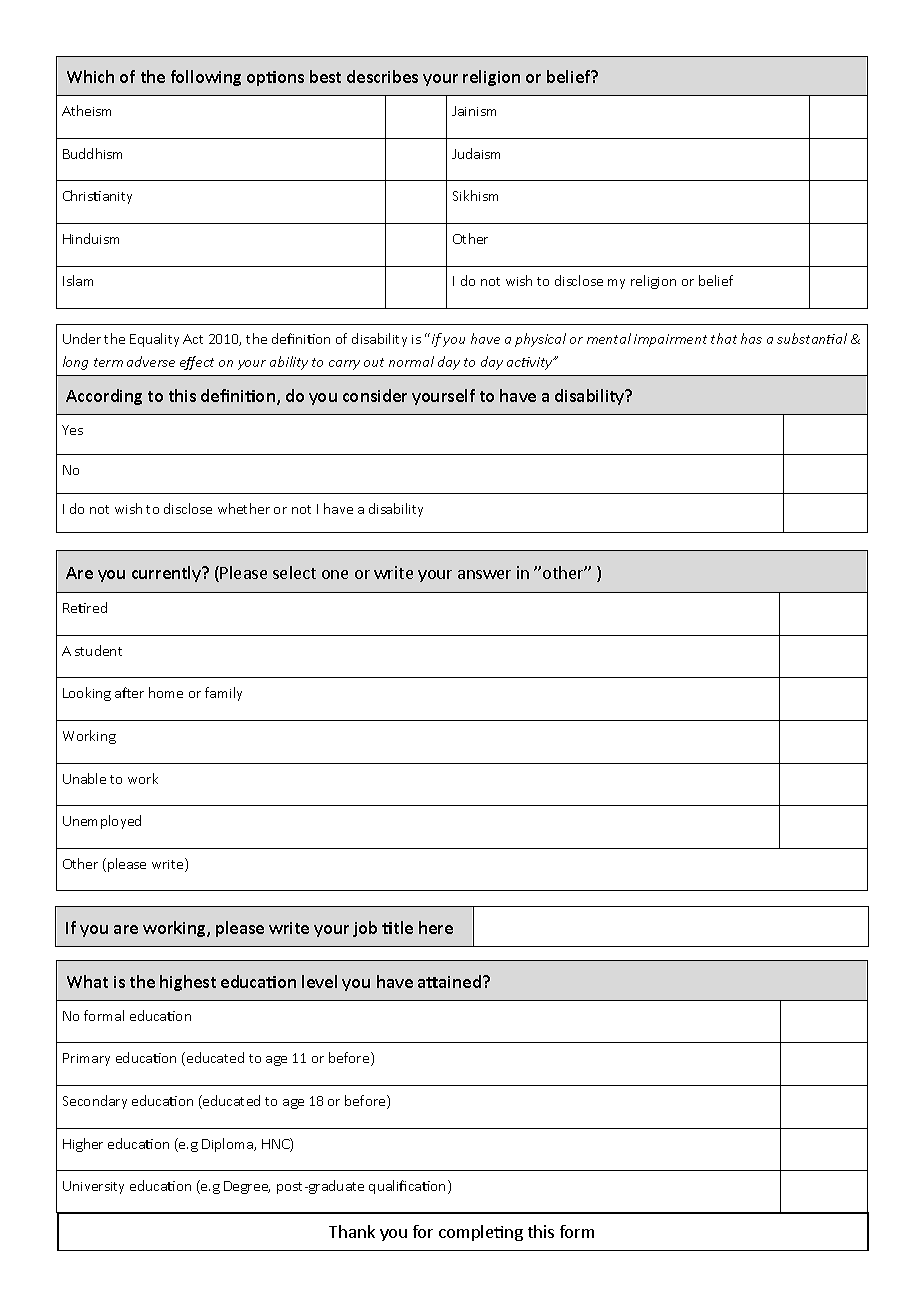  Describe the element at coordinates (476, 153) in the screenshot. I see `Judaism` at that location.
